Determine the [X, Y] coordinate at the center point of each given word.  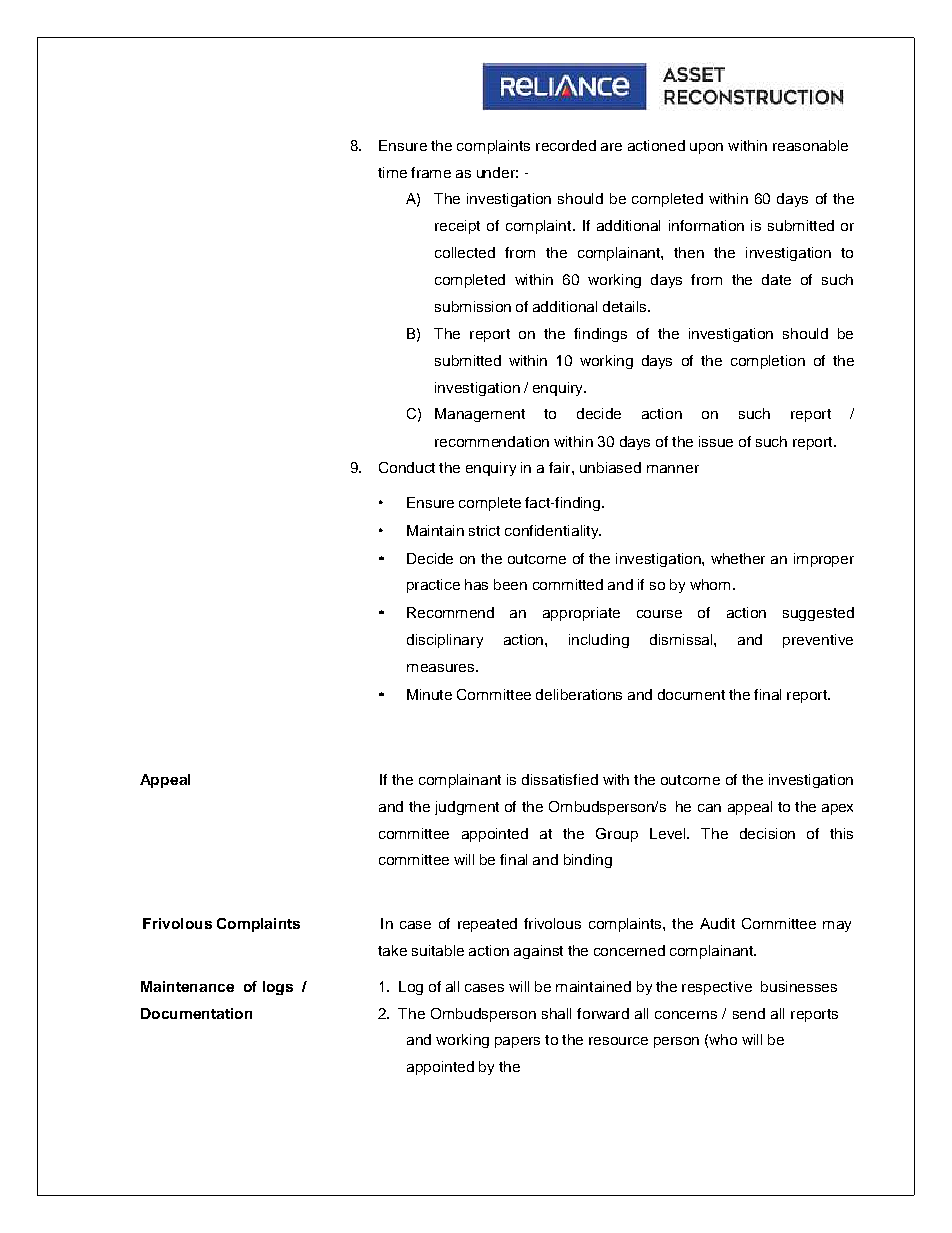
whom [710, 584]
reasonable [810, 145]
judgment [467, 808]
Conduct [407, 467]
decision [767, 833]
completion [768, 362]
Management [480, 415]
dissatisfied [560, 779]
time [392, 172]
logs [278, 988]
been [510, 584]
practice [433, 586]
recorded [566, 145]
